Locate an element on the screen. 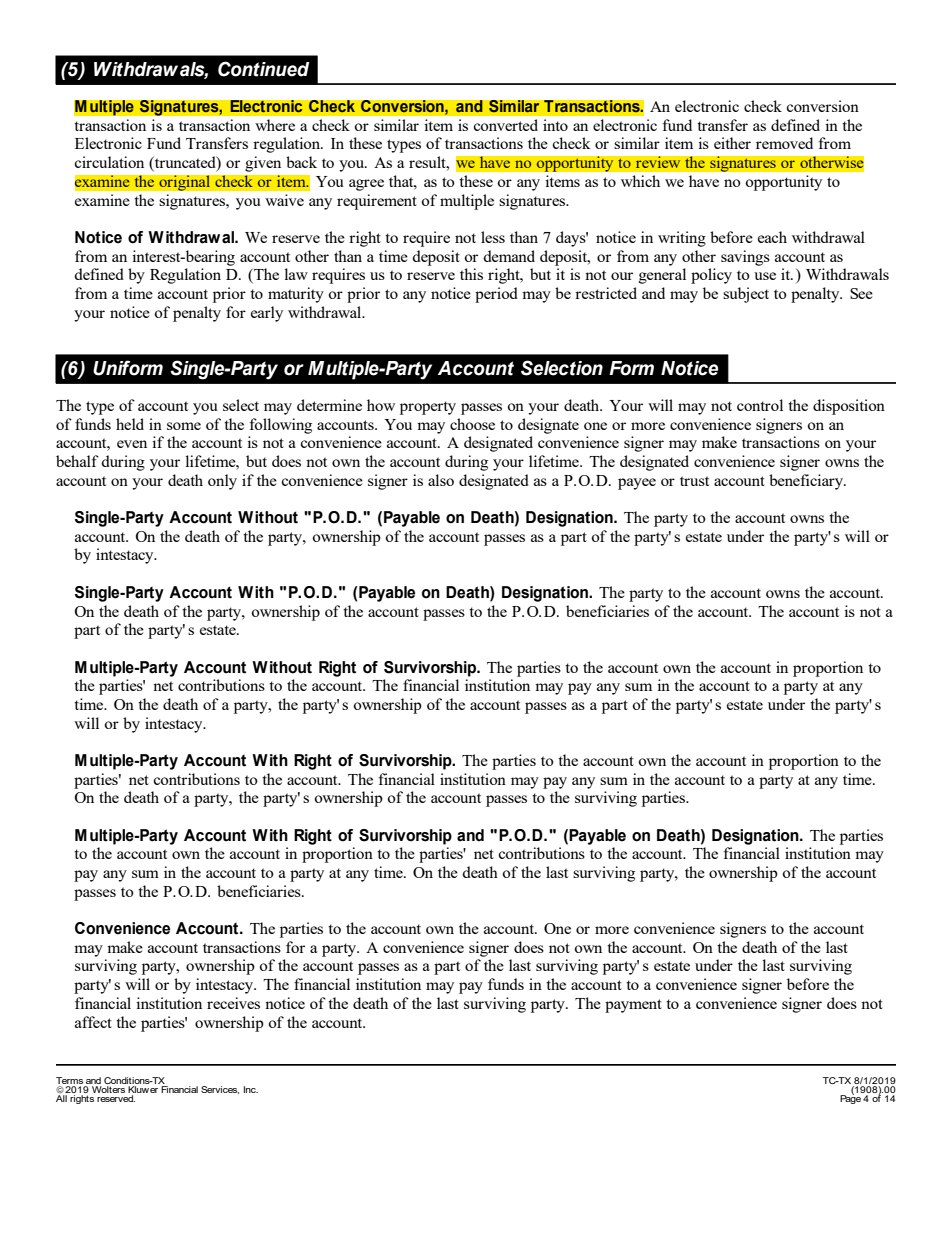 The image size is (952, 1233). converted is located at coordinates (506, 125).
